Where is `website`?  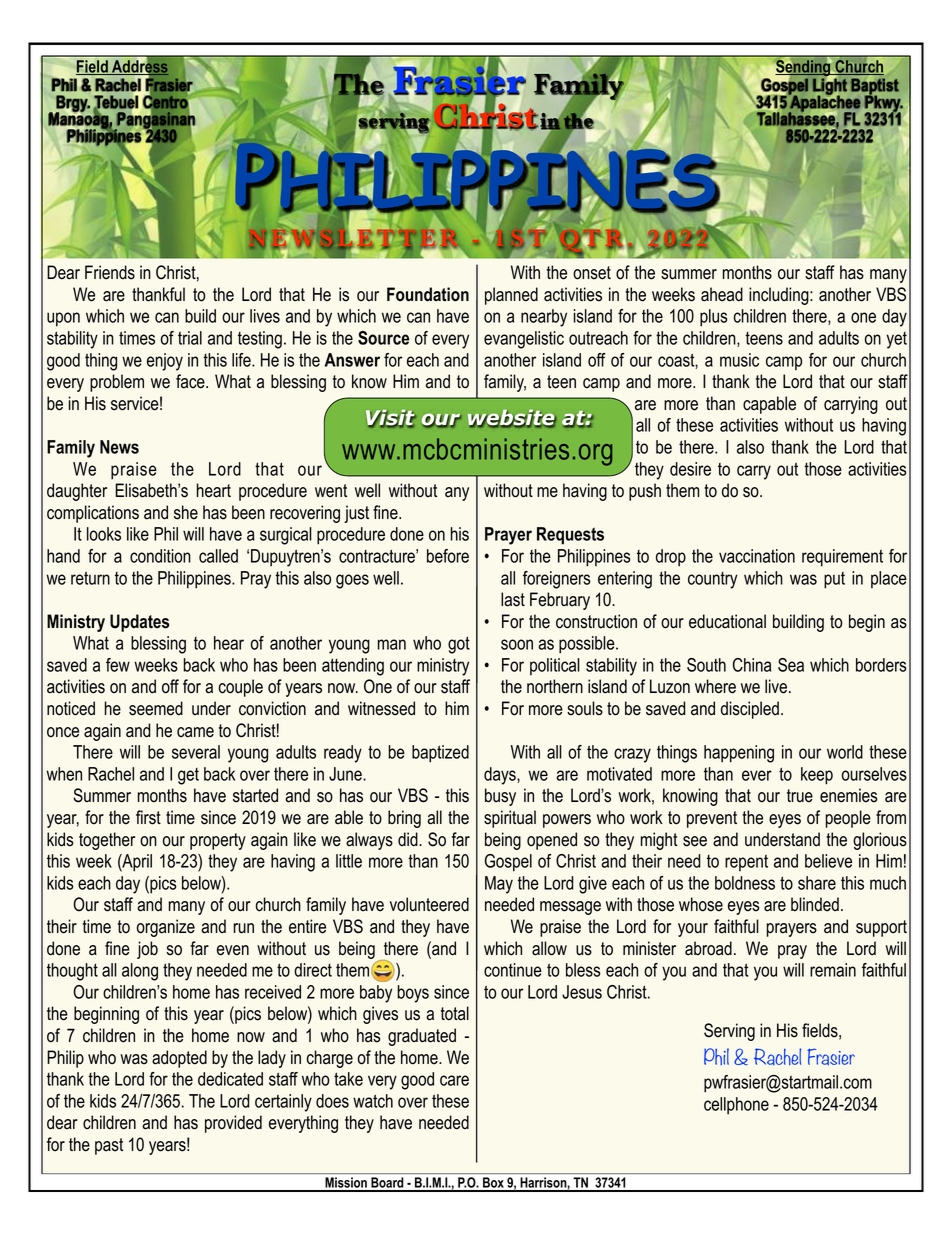 website is located at coordinates (512, 418).
